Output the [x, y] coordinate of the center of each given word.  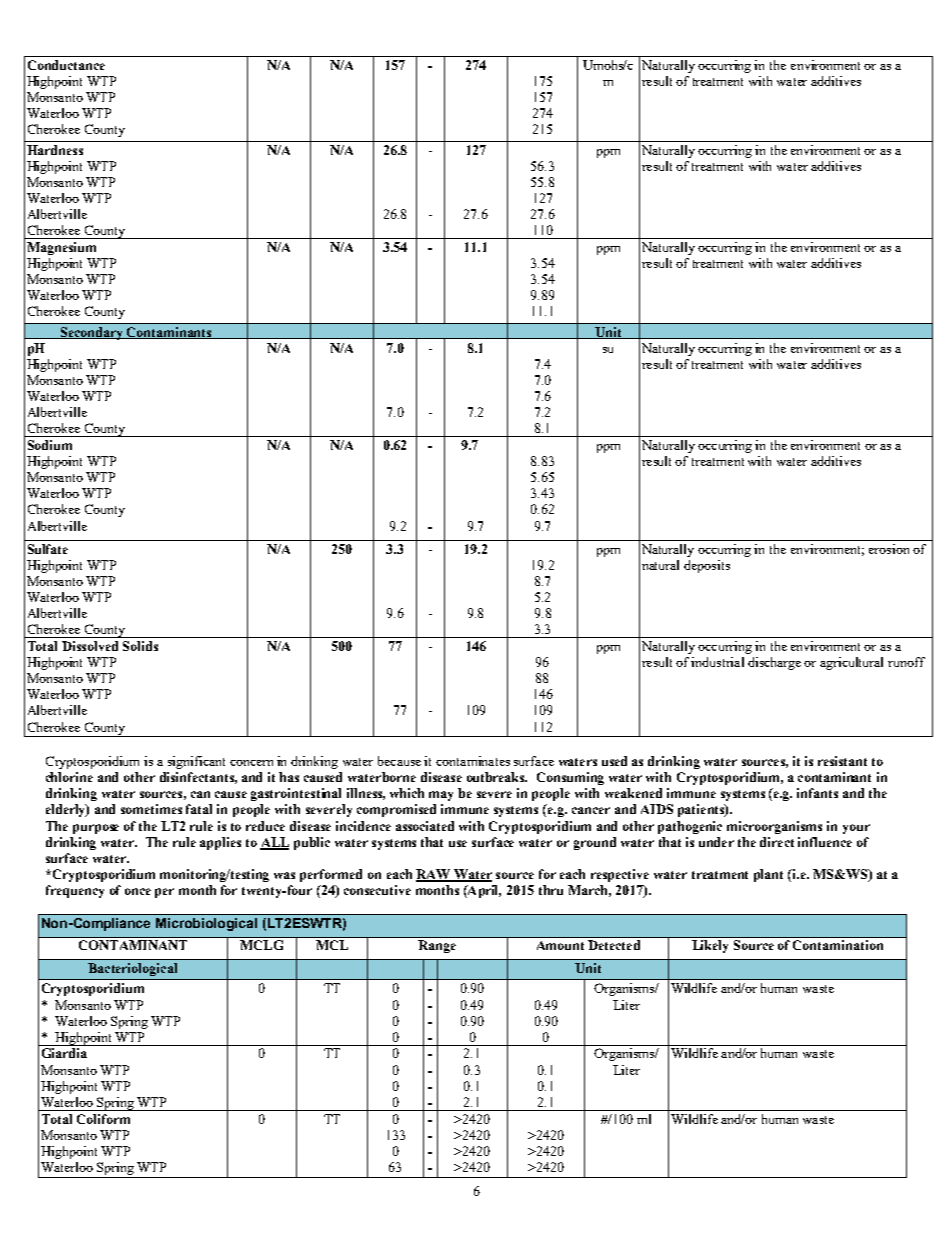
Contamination [838, 945]
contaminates [473, 761]
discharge [774, 663]
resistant [842, 761]
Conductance [66, 65]
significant [196, 762]
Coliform [103, 1119]
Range [437, 946]
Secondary [92, 333]
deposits [707, 566]
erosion [889, 549]
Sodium [50, 445]
